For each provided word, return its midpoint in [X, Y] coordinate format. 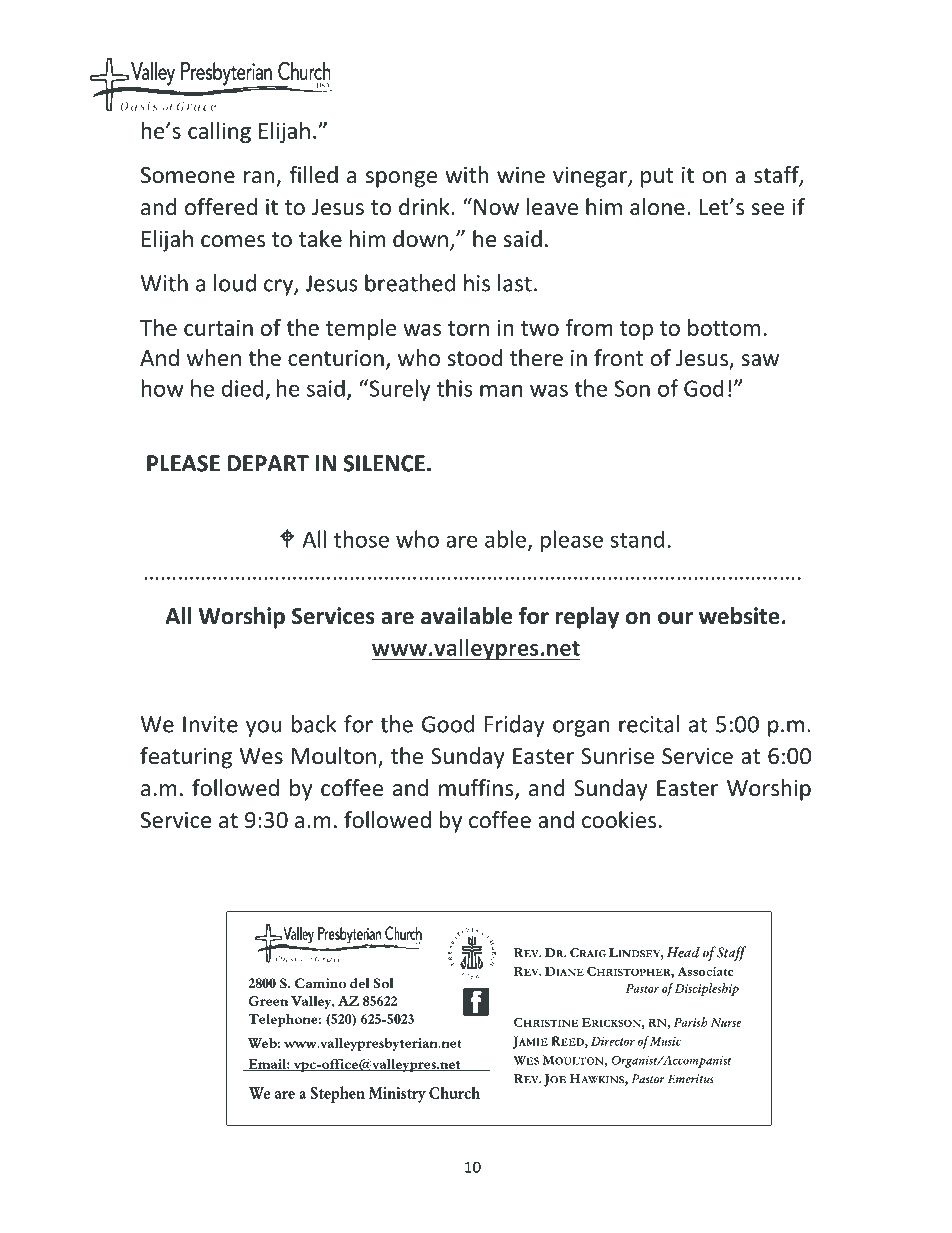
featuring [186, 758]
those [361, 539]
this [455, 388]
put [657, 178]
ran [259, 177]
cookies [619, 820]
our [675, 618]
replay [587, 618]
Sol [383, 983]
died [243, 388]
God [704, 388]
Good [448, 724]
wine [521, 175]
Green [268, 1001]
